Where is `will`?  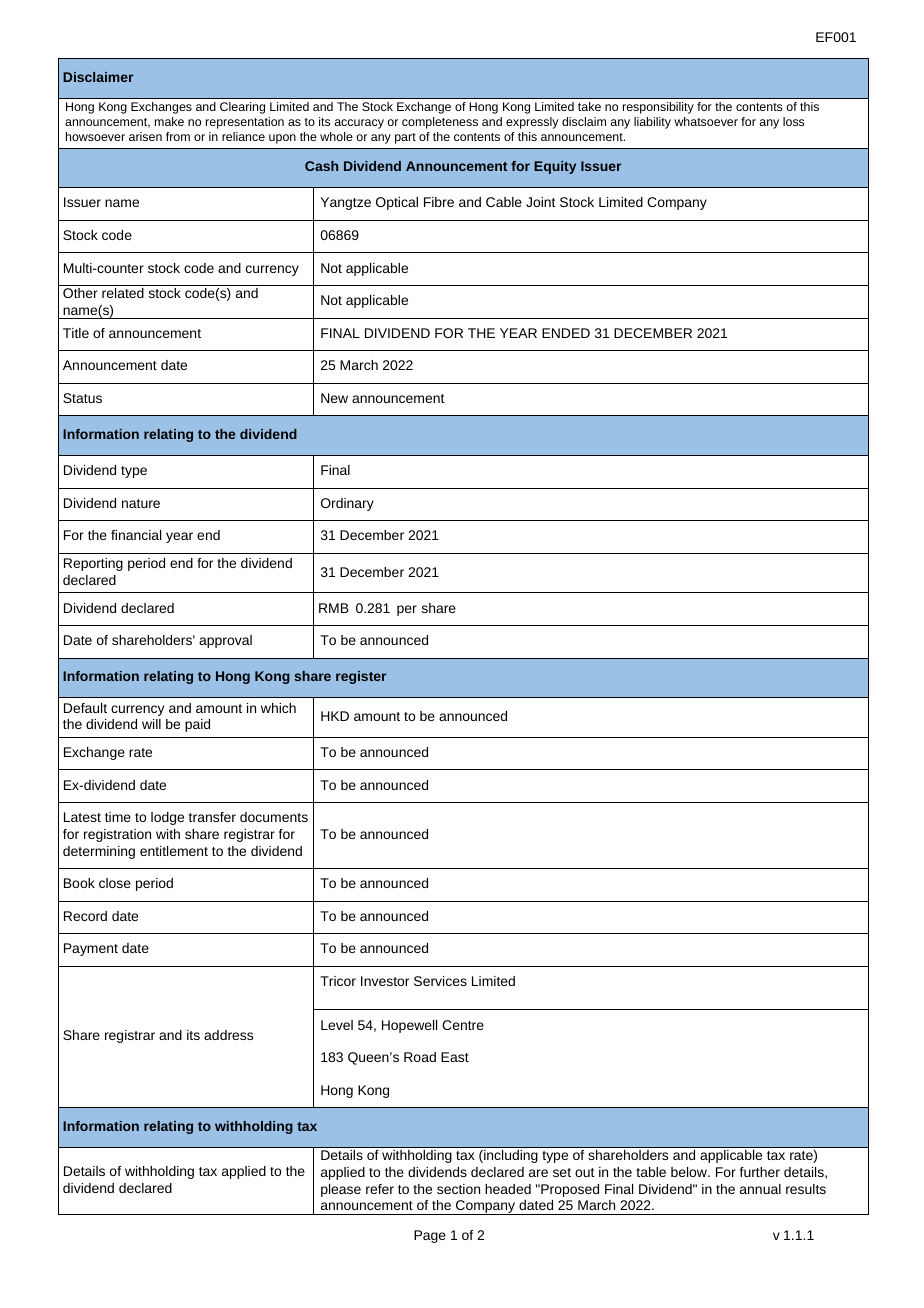 will is located at coordinates (151, 724).
